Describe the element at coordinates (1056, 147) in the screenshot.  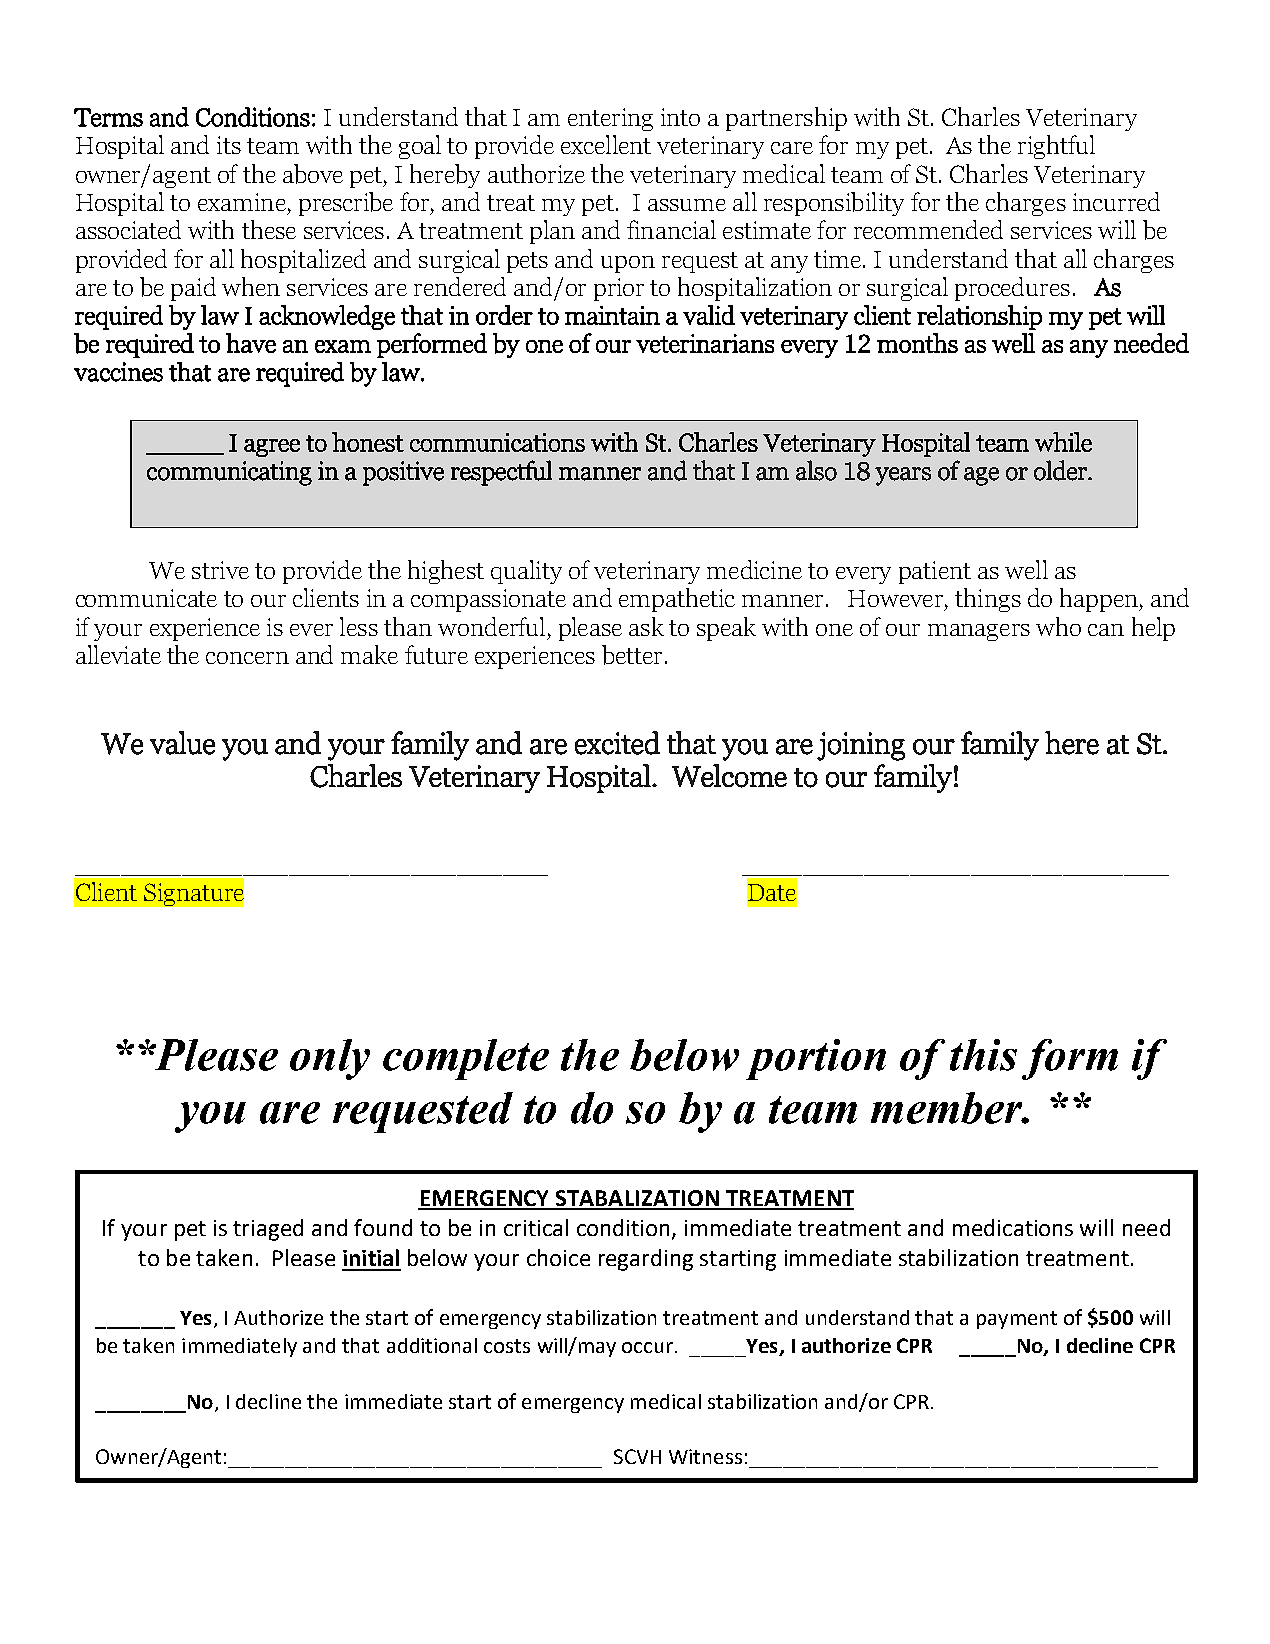
I see `rightful` at that location.
